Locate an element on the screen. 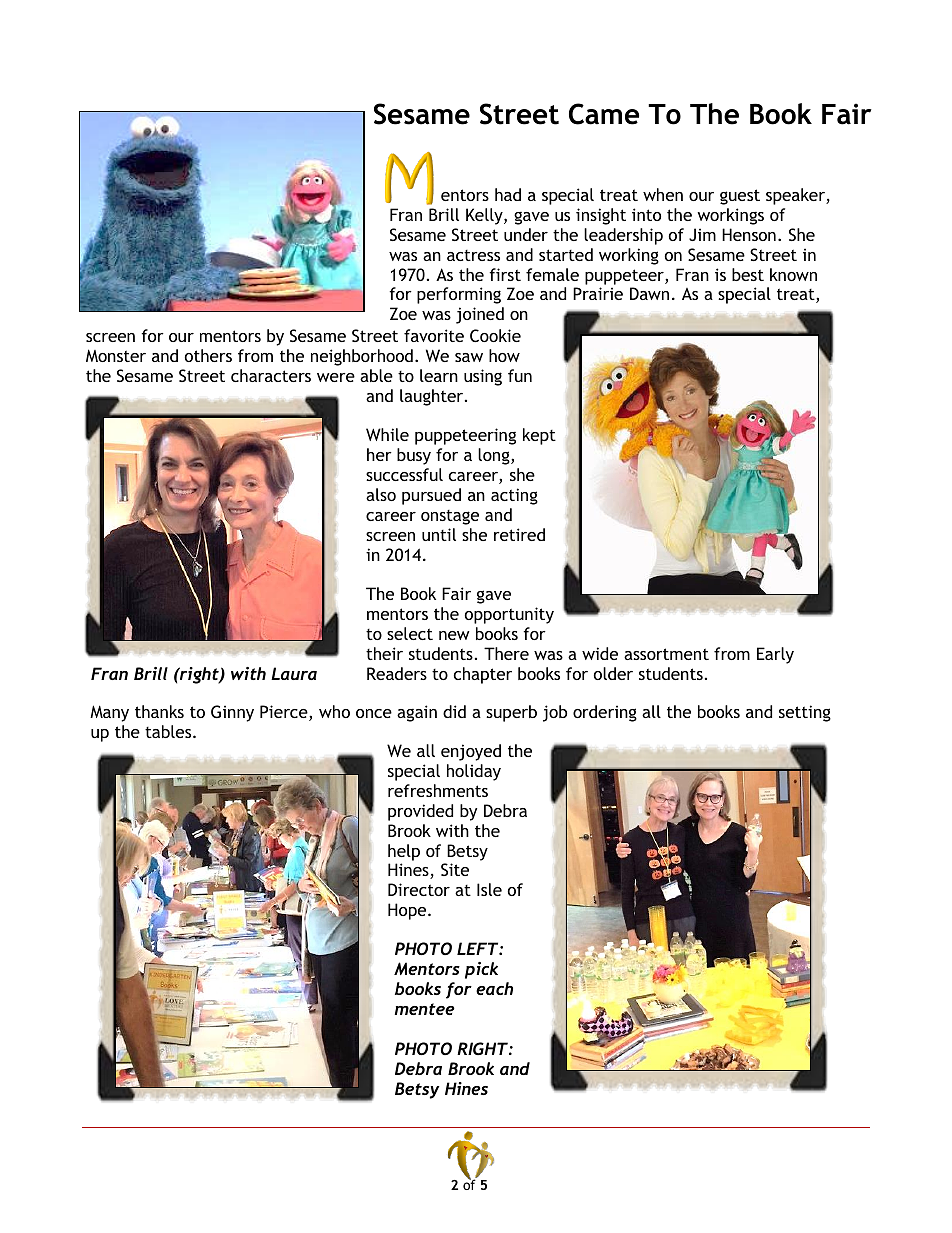 The width and height of the screenshot is (952, 1233). Laura is located at coordinates (294, 673).
